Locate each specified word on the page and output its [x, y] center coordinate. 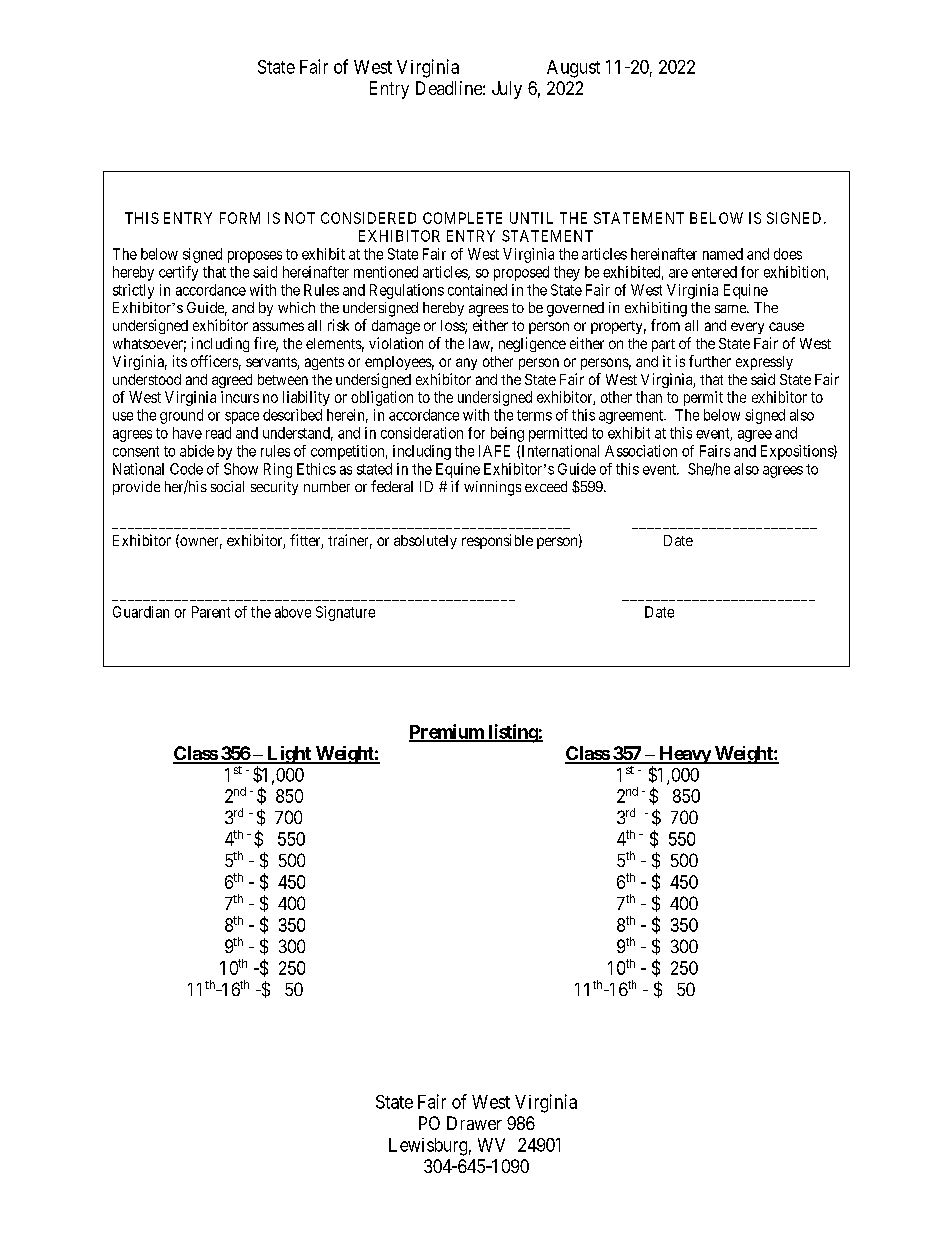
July [507, 90]
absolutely [425, 542]
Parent [211, 612]
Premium [447, 732]
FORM [240, 218]
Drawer [474, 1123]
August [573, 69]
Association [641, 451]
